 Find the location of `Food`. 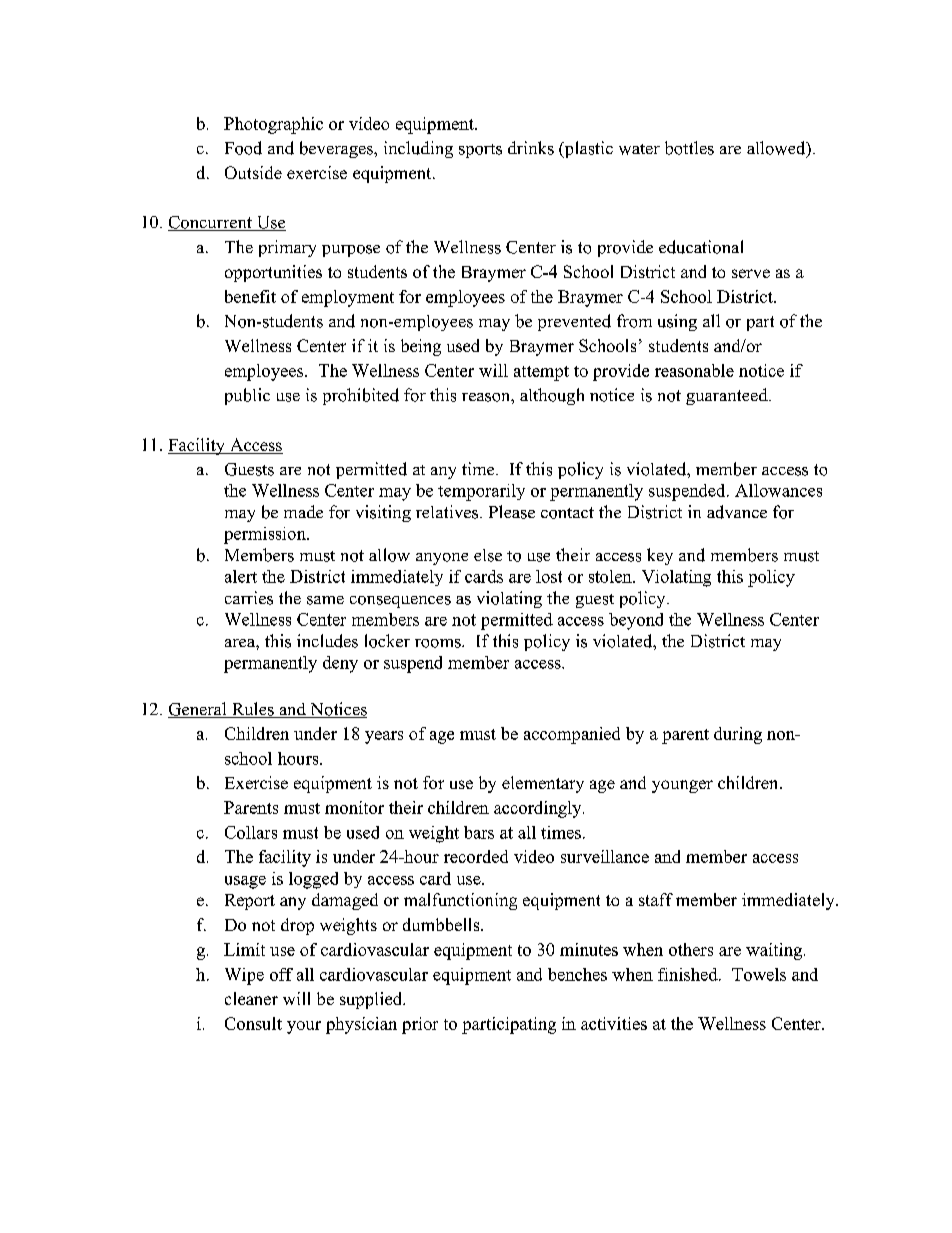

Food is located at coordinates (243, 148).
